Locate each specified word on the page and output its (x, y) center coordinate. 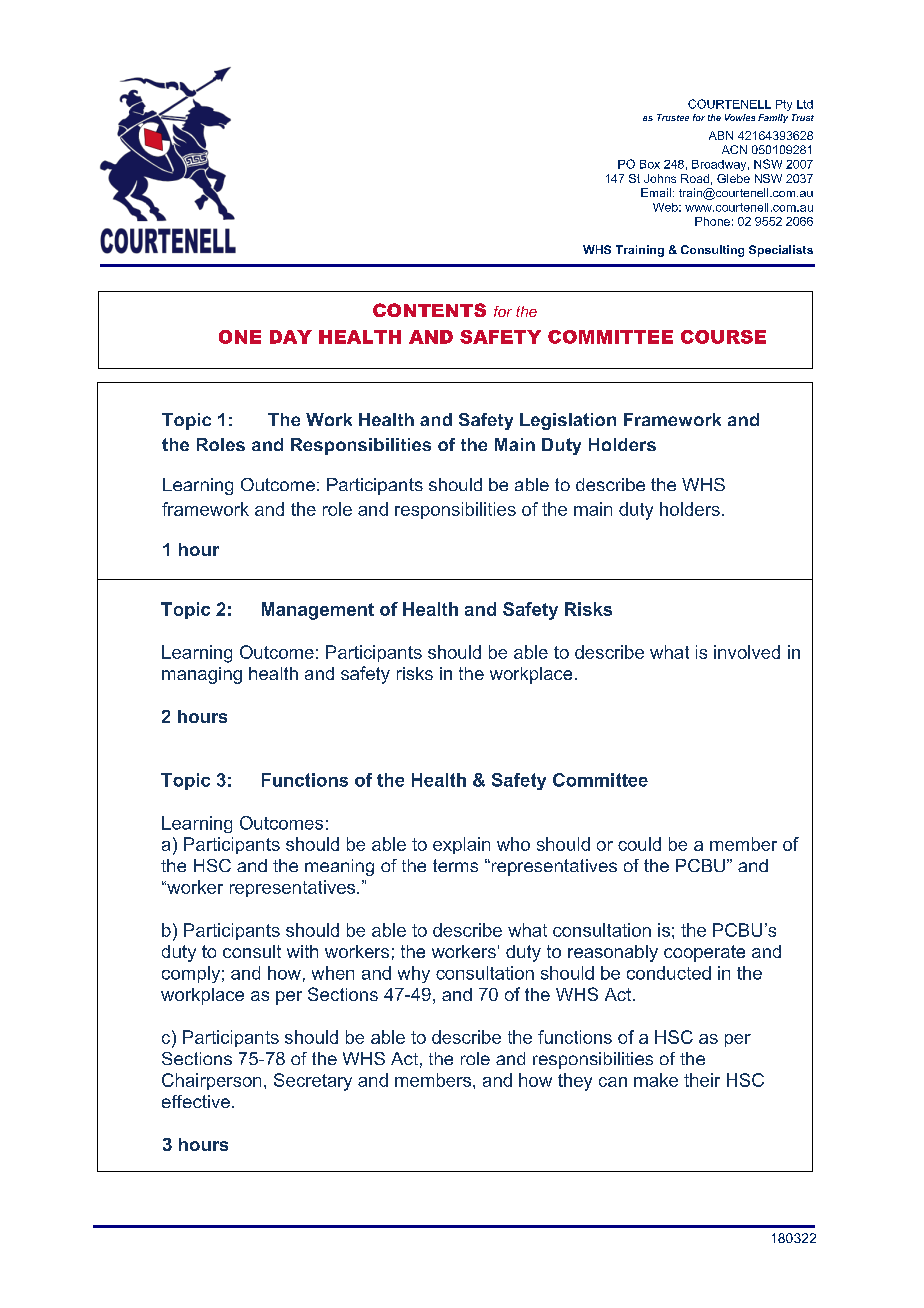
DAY (291, 337)
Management (318, 611)
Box (650, 164)
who (513, 844)
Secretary (313, 1082)
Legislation (568, 421)
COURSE (723, 337)
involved (747, 652)
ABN (721, 135)
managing (202, 675)
